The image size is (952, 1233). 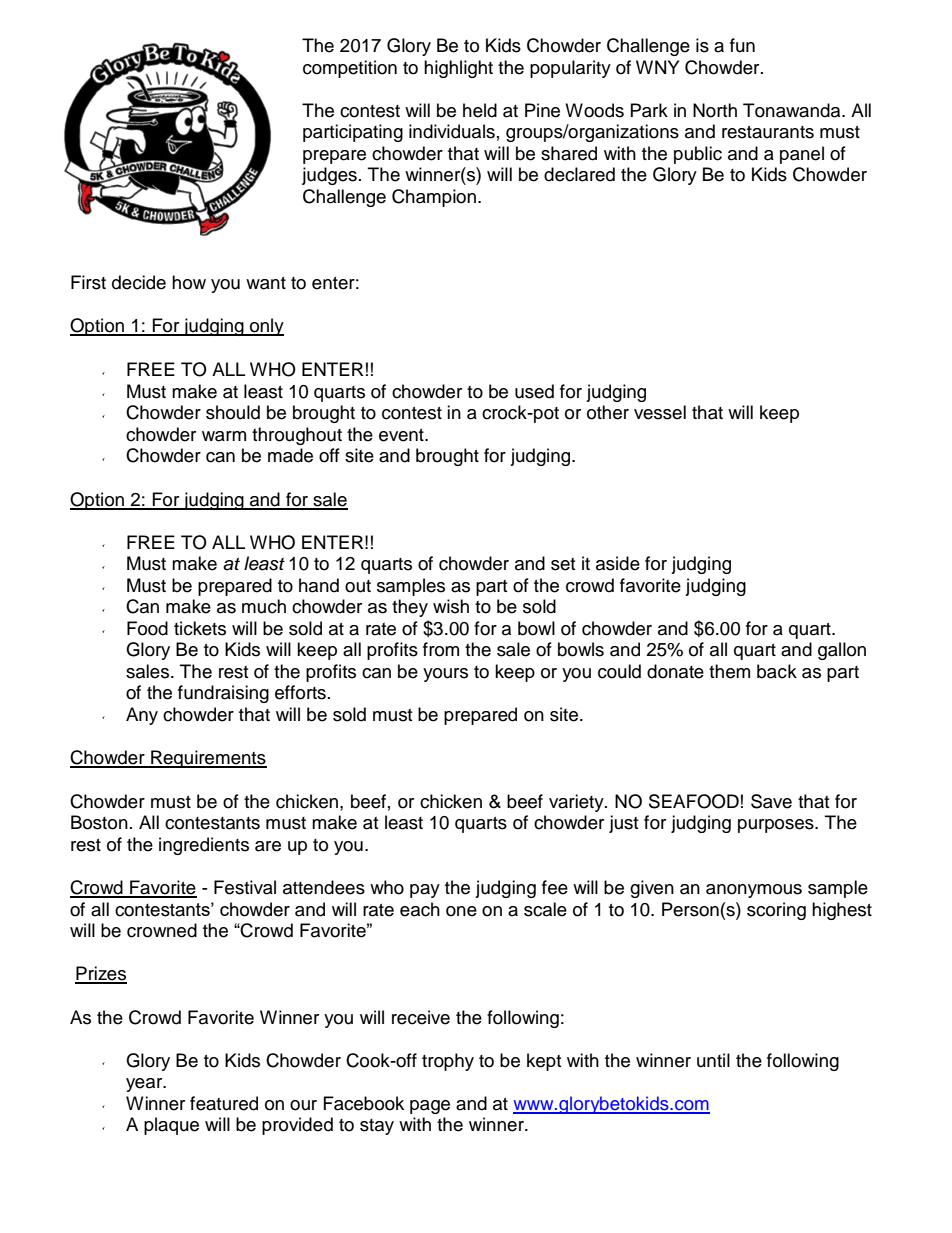 I want to click on held, so click(x=480, y=110).
